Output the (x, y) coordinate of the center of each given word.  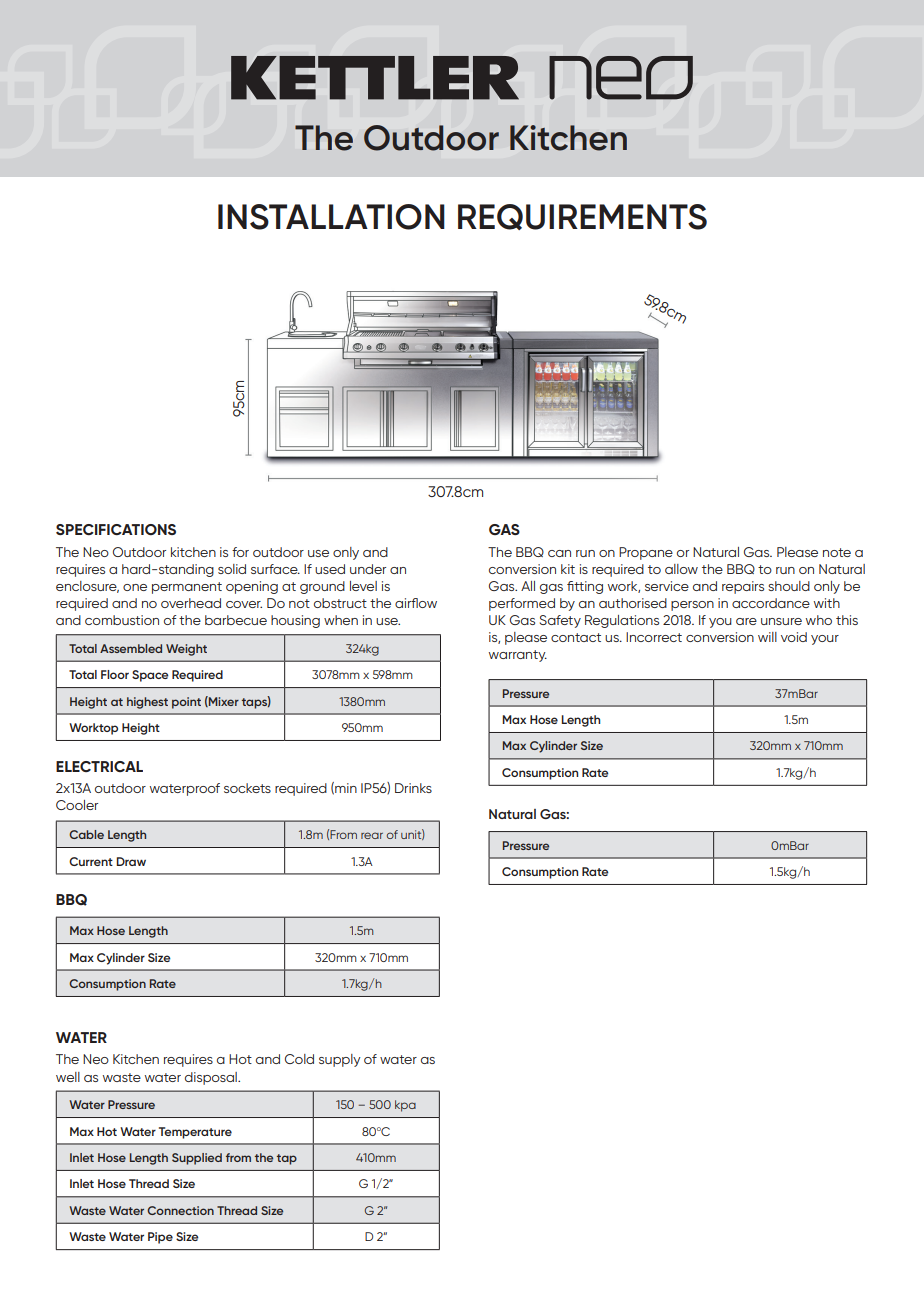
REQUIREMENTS (582, 217)
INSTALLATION (331, 217)
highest (147, 703)
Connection (180, 1210)
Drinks (413, 788)
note (837, 552)
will (767, 637)
